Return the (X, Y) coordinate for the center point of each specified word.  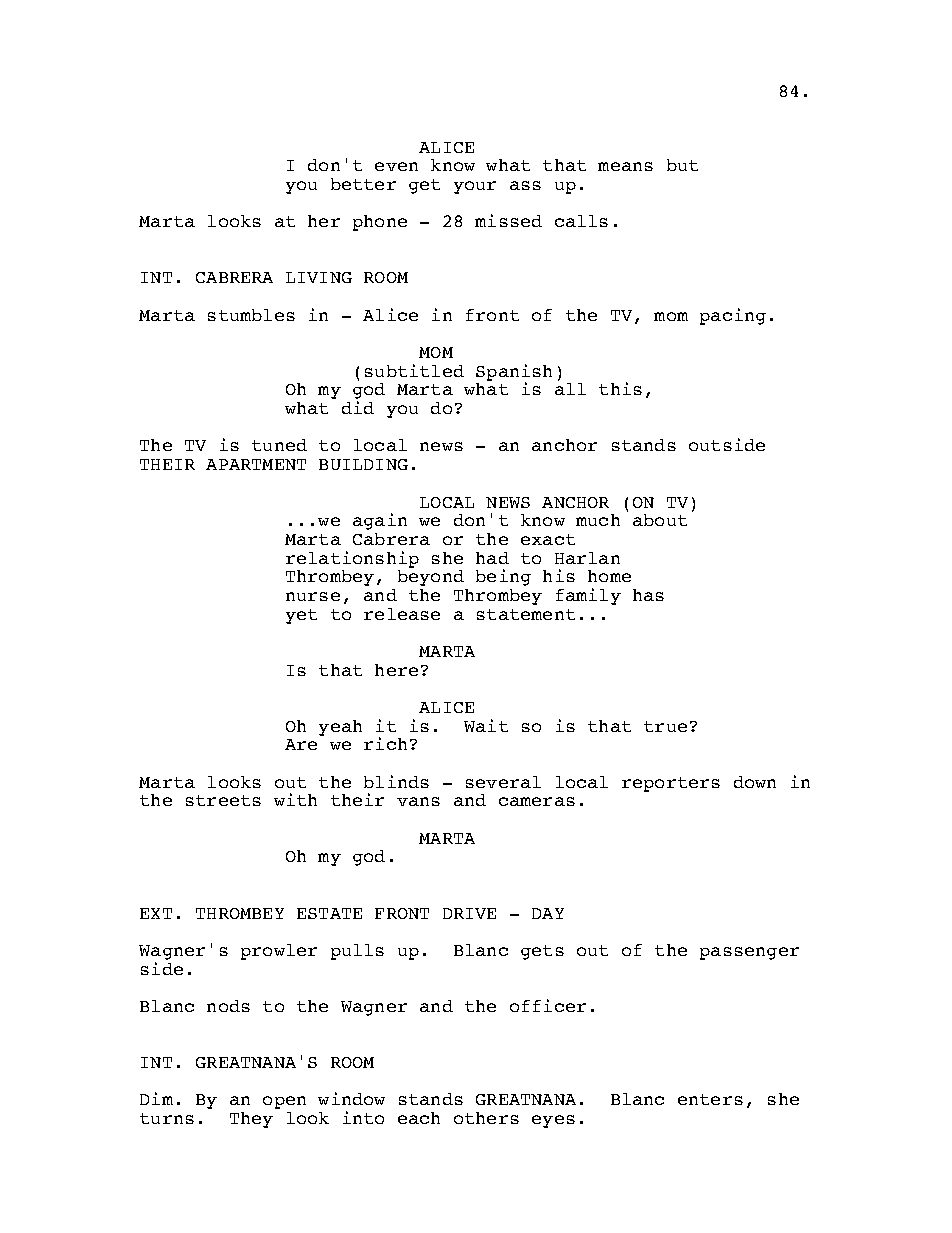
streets (223, 800)
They (251, 1120)
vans (418, 801)
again (380, 521)
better (363, 184)
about (660, 520)
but (682, 165)
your (475, 187)
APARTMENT (256, 464)
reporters (671, 784)
